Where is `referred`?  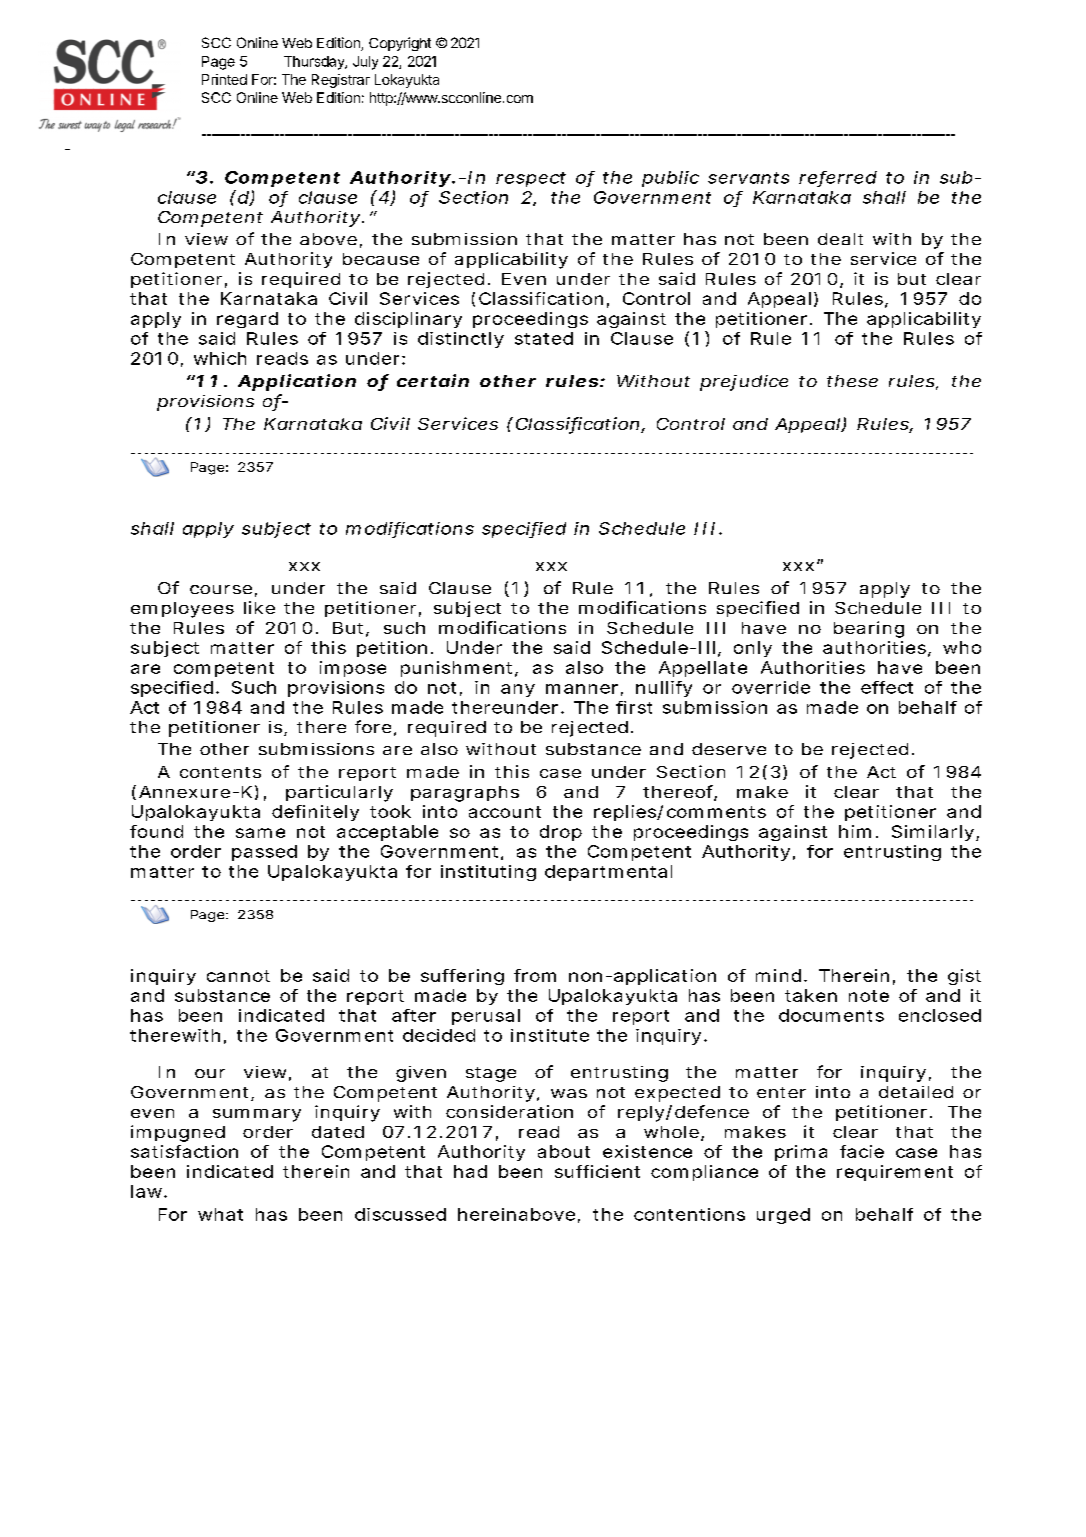 referred is located at coordinates (838, 178).
